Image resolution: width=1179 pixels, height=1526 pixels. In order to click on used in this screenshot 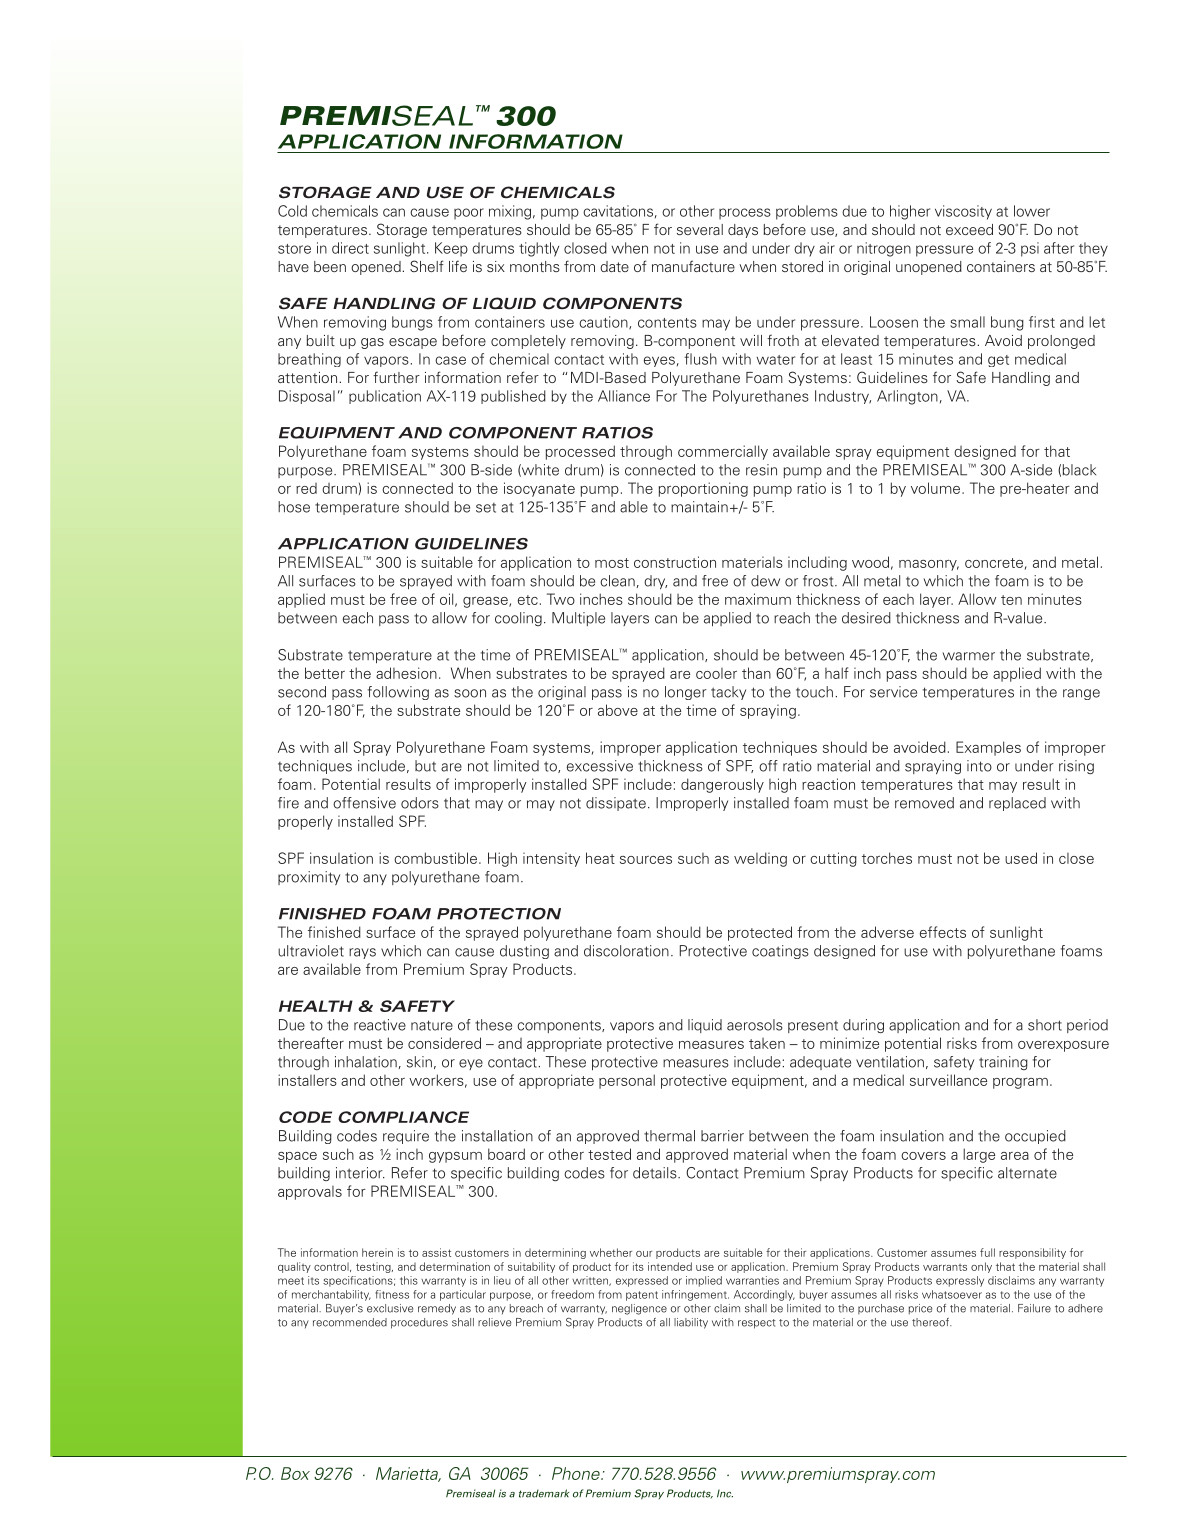, I will do `click(1021, 858)`.
